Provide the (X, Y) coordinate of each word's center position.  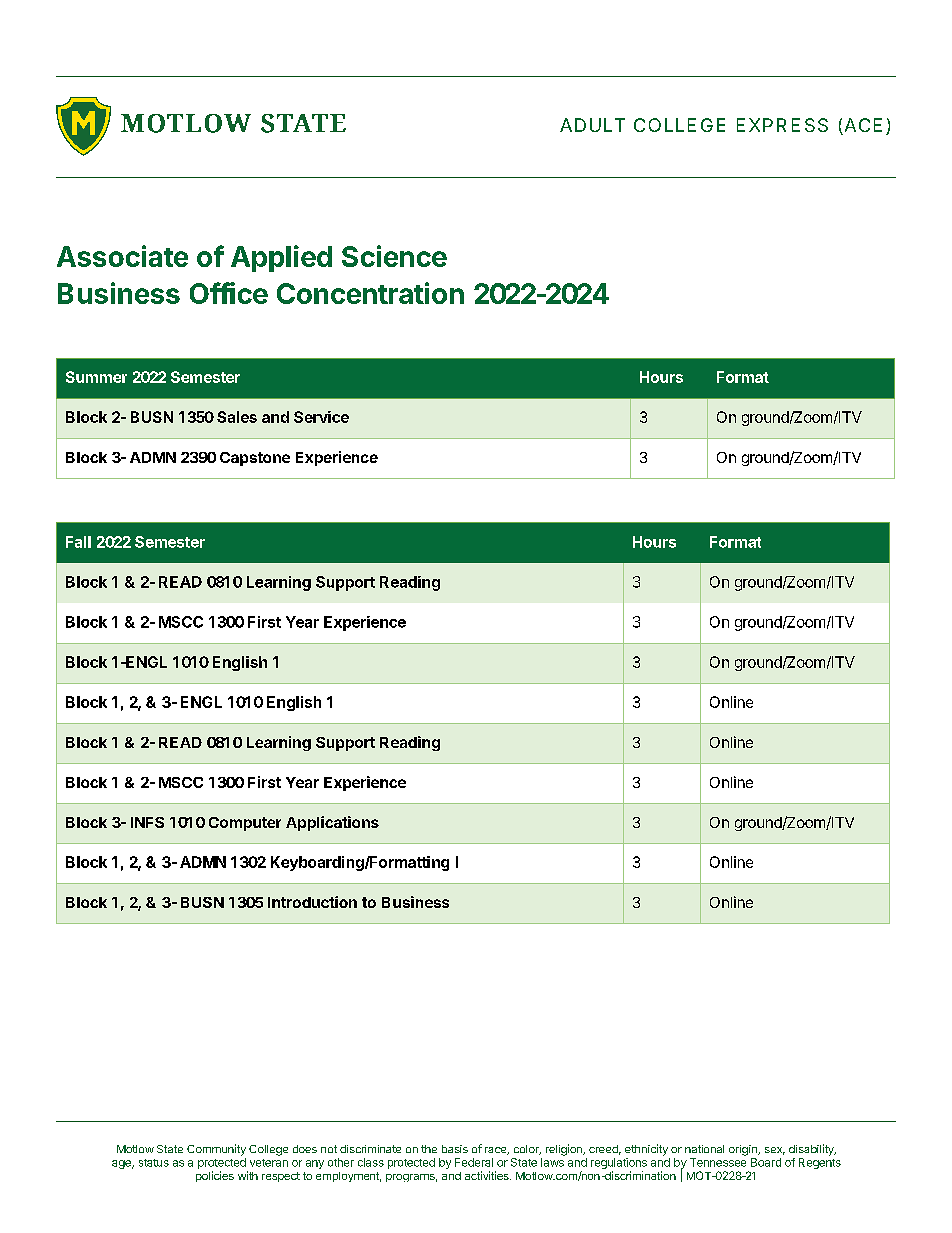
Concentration (370, 293)
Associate (122, 256)
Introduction (312, 902)
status (154, 1163)
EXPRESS (782, 125)
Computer (245, 824)
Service (321, 417)
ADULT (592, 125)
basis (455, 1149)
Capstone (255, 459)
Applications (332, 823)
